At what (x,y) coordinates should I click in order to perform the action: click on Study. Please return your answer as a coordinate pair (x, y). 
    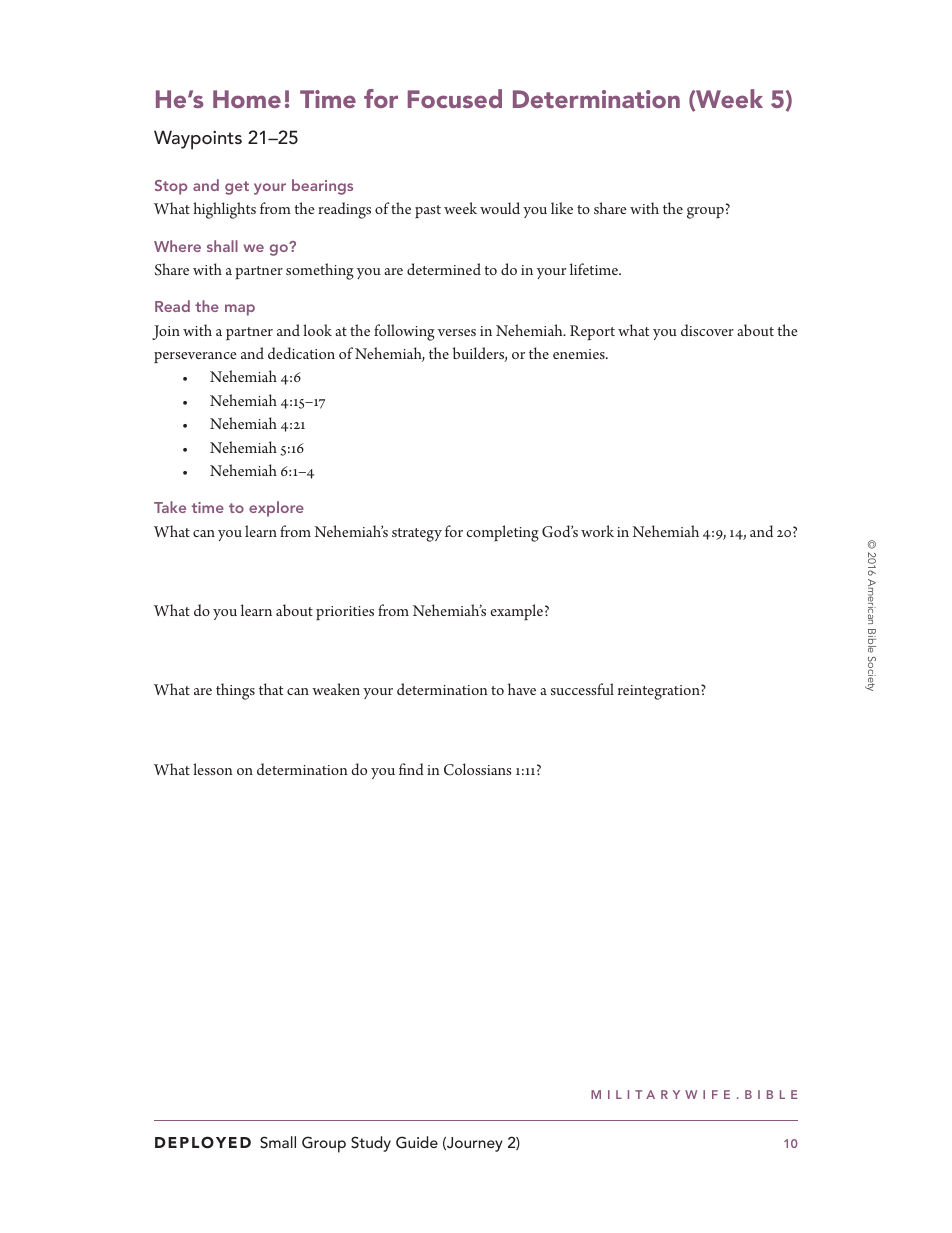
    Looking at the image, I should click on (371, 1144).
